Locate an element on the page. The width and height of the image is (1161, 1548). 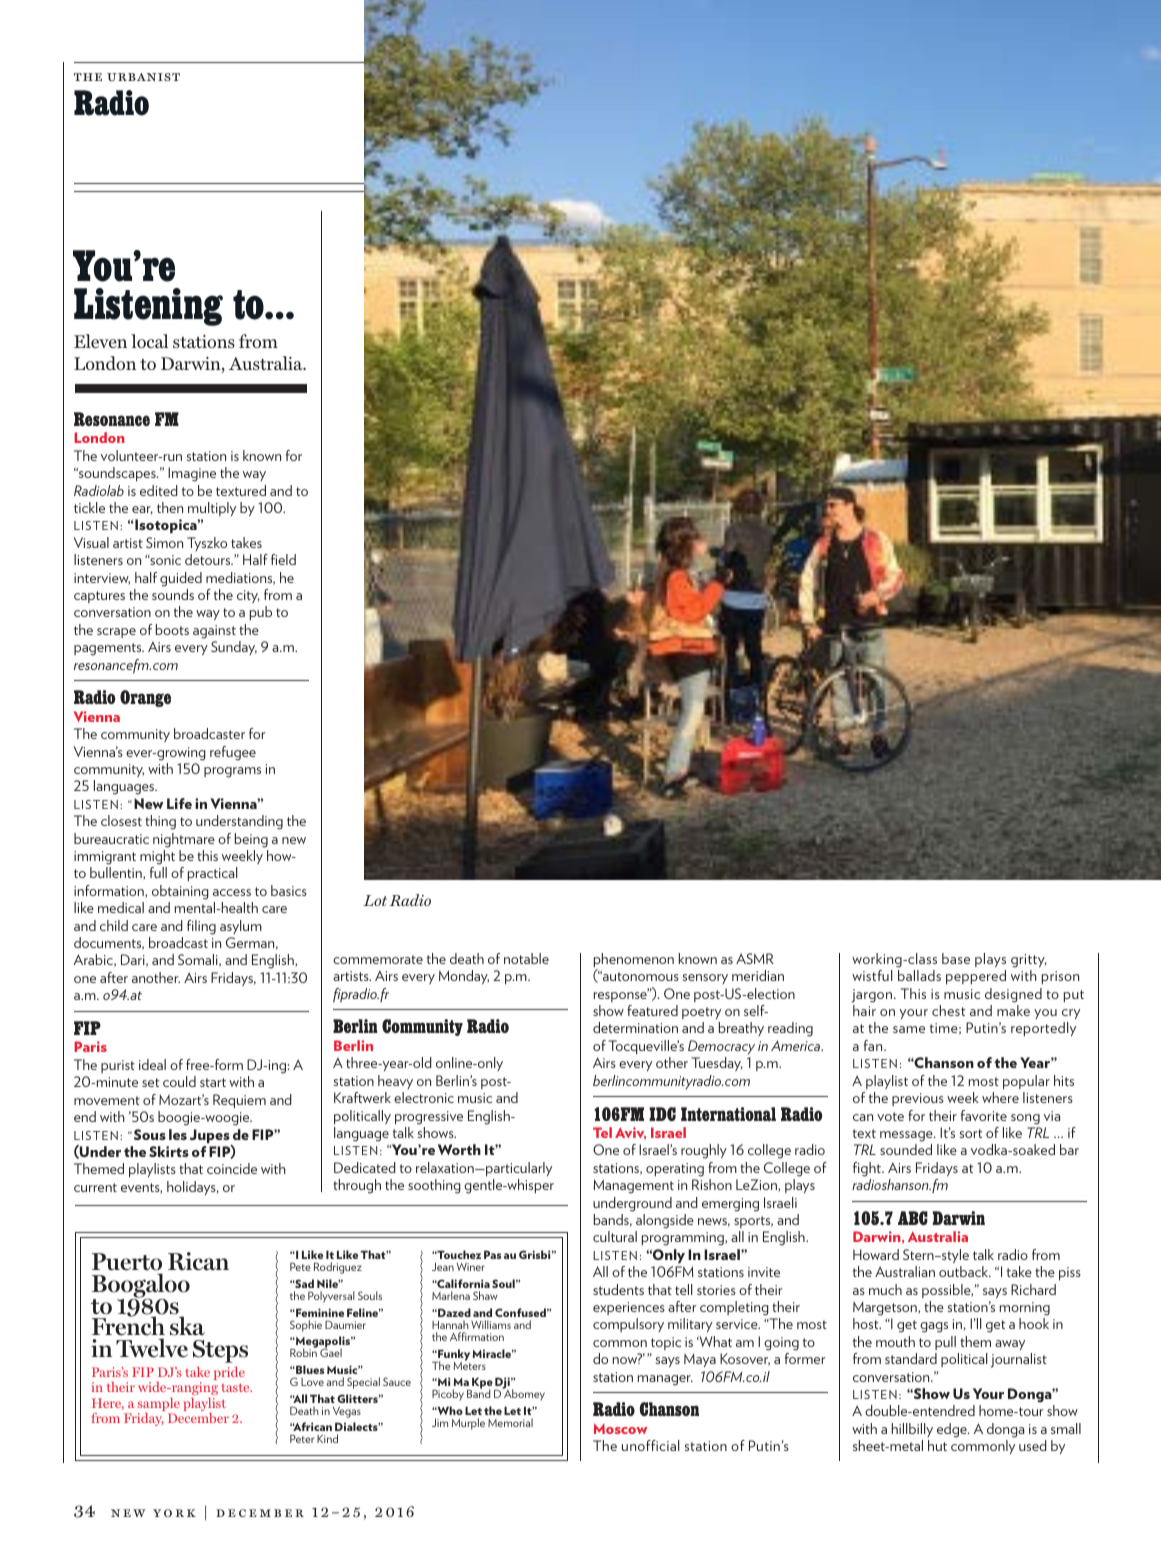
Moscow is located at coordinates (620, 1428).
